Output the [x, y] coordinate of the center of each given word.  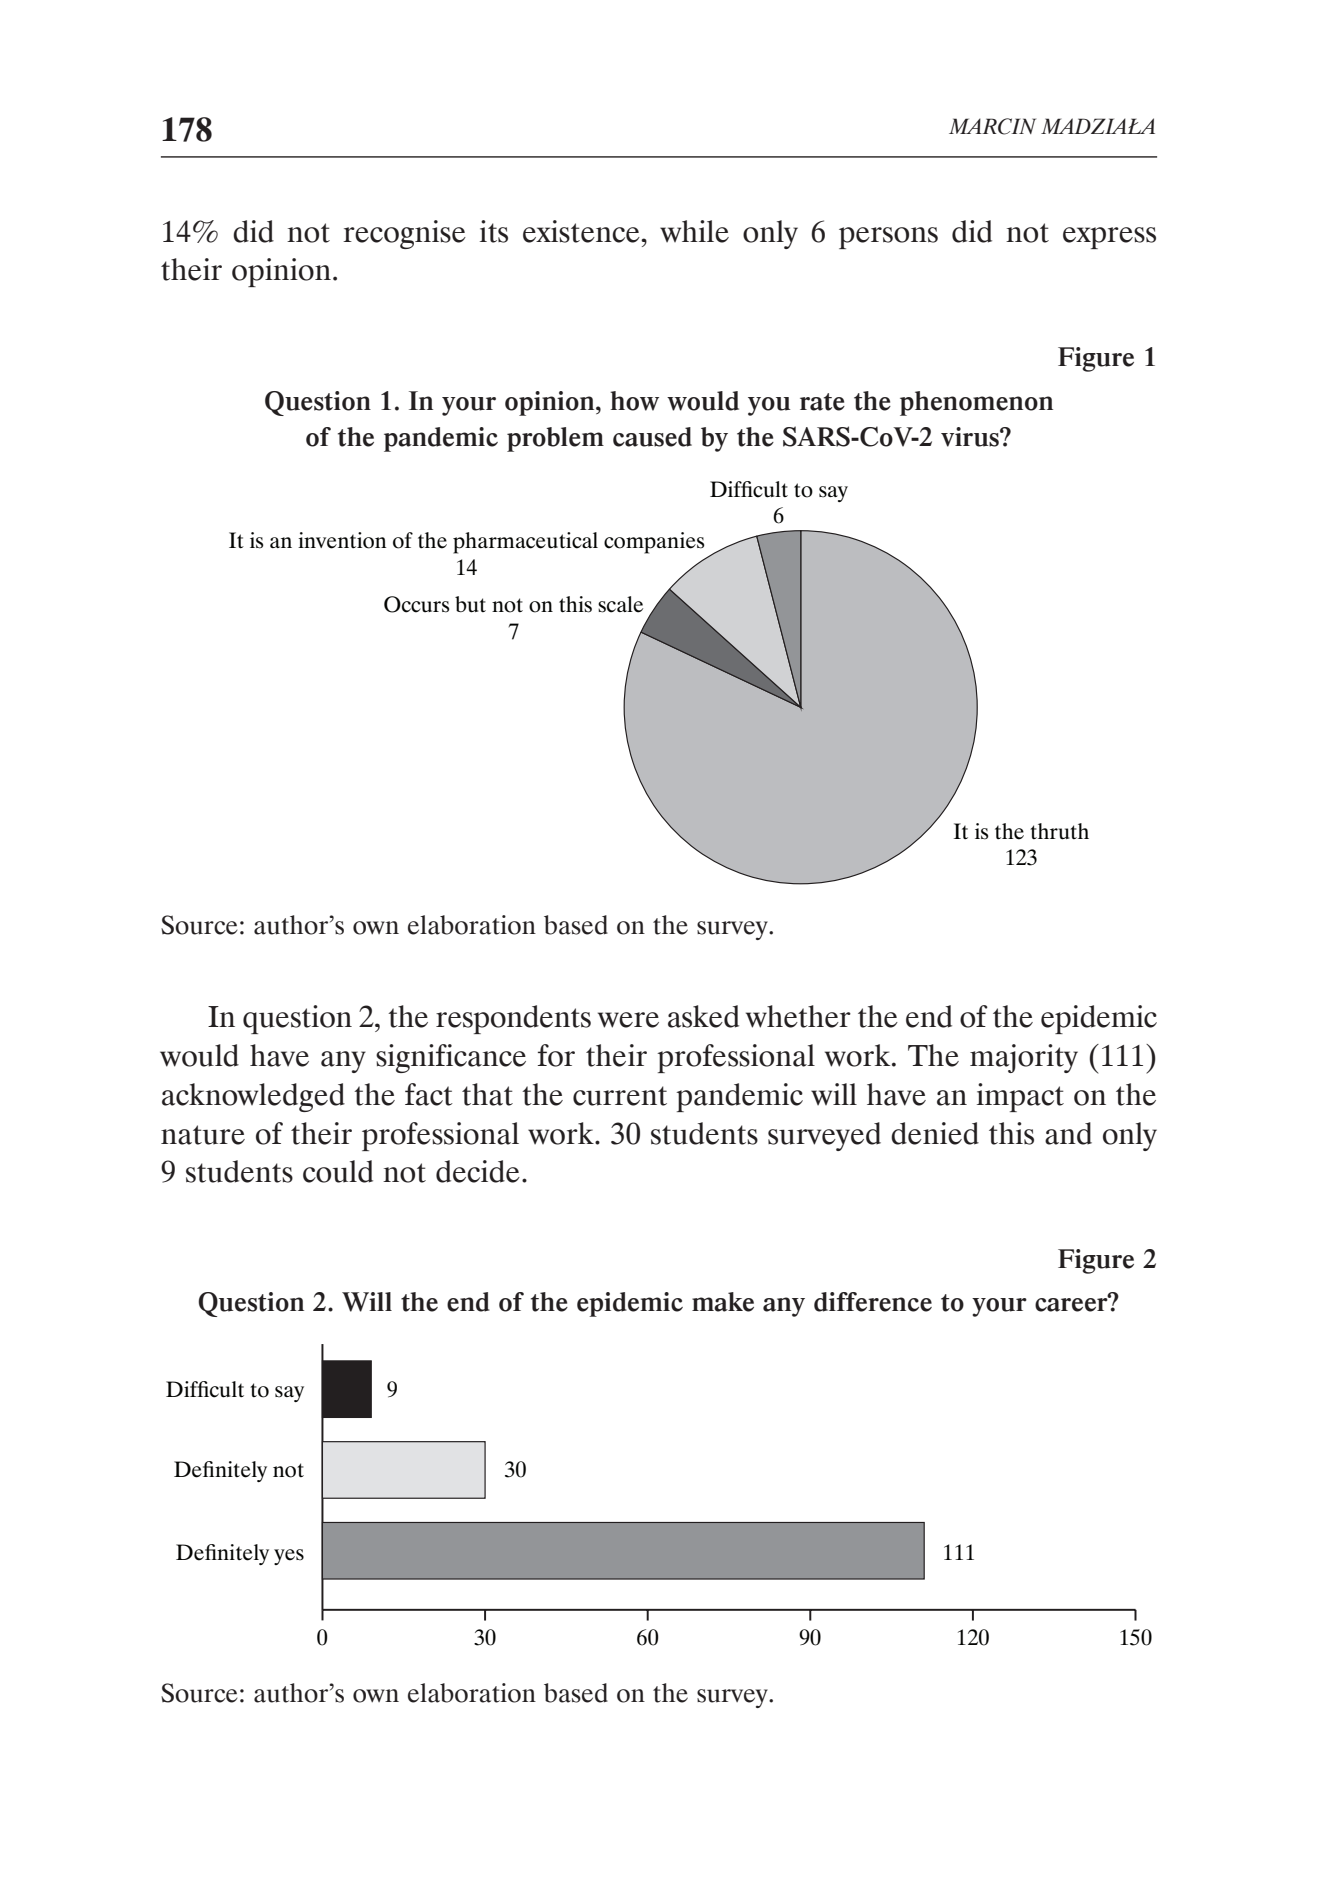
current [620, 1096]
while [694, 231]
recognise [404, 234]
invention [342, 540]
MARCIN [992, 126]
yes [289, 1557]
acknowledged [253, 1097]
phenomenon [976, 403]
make [723, 1302]
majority [1024, 1058]
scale [620, 604]
